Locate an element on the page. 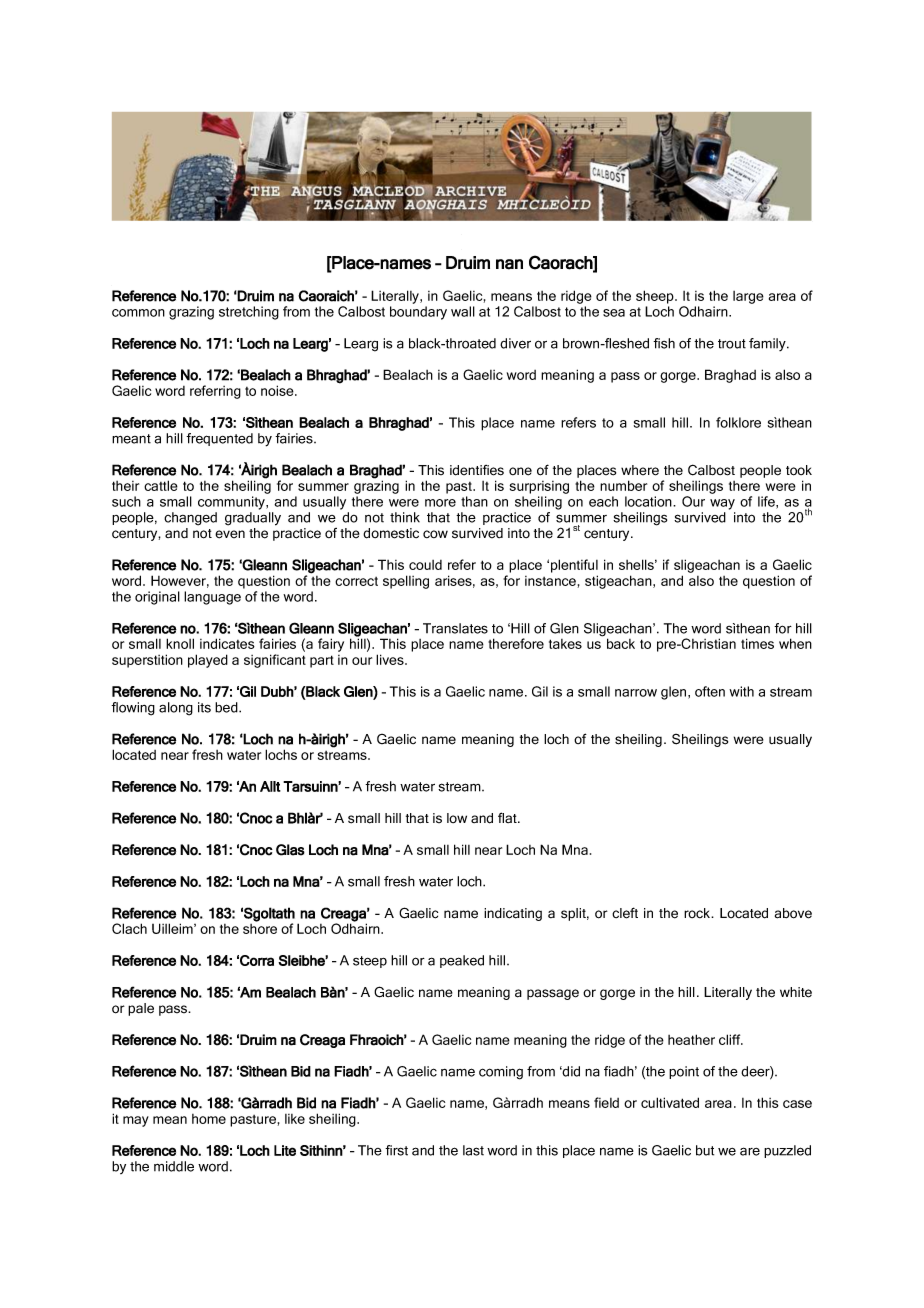 The image size is (924, 1308). way is located at coordinates (722, 504).
